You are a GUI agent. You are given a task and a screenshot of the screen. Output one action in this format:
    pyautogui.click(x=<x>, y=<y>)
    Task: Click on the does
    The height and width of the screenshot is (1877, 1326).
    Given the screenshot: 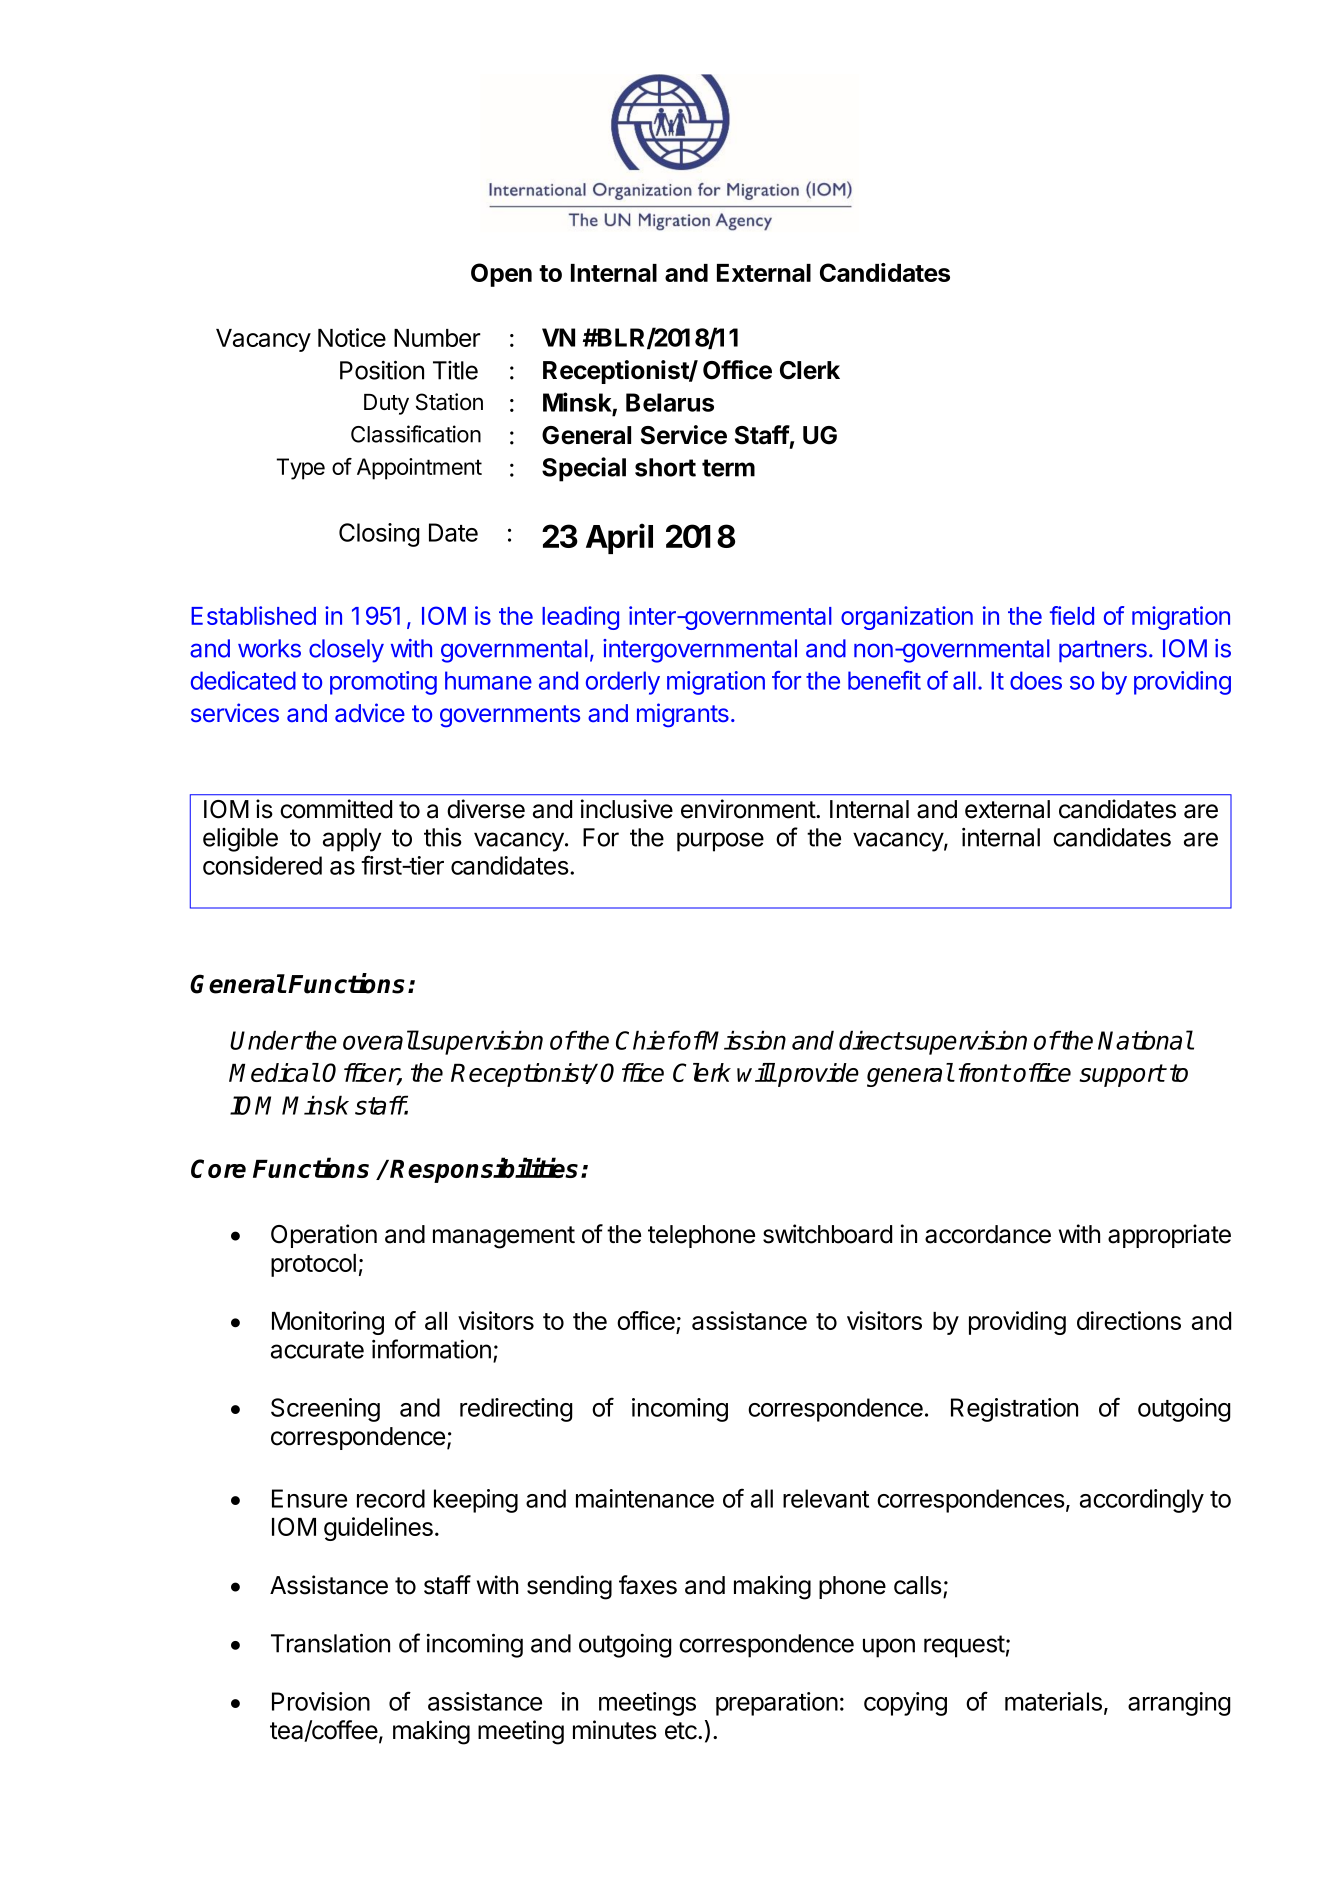 What is the action you would take?
    pyautogui.click(x=1036, y=680)
